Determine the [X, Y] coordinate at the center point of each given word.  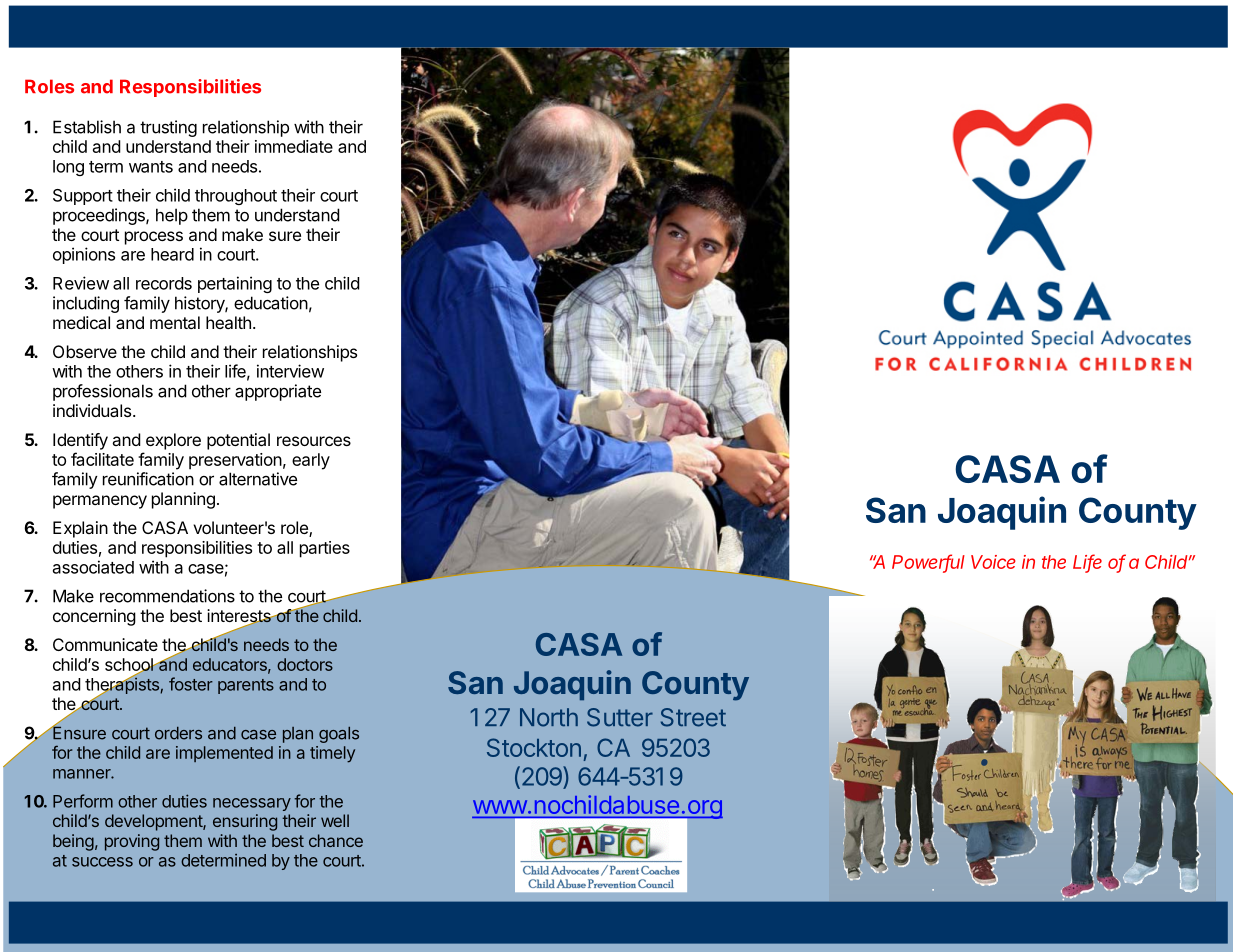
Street [693, 717]
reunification [148, 479]
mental [175, 322]
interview [290, 371]
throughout [236, 197]
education [271, 303]
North [549, 717]
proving [132, 842]
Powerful [928, 563]
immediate [294, 146]
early [311, 461]
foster [191, 684]
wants [151, 167]
